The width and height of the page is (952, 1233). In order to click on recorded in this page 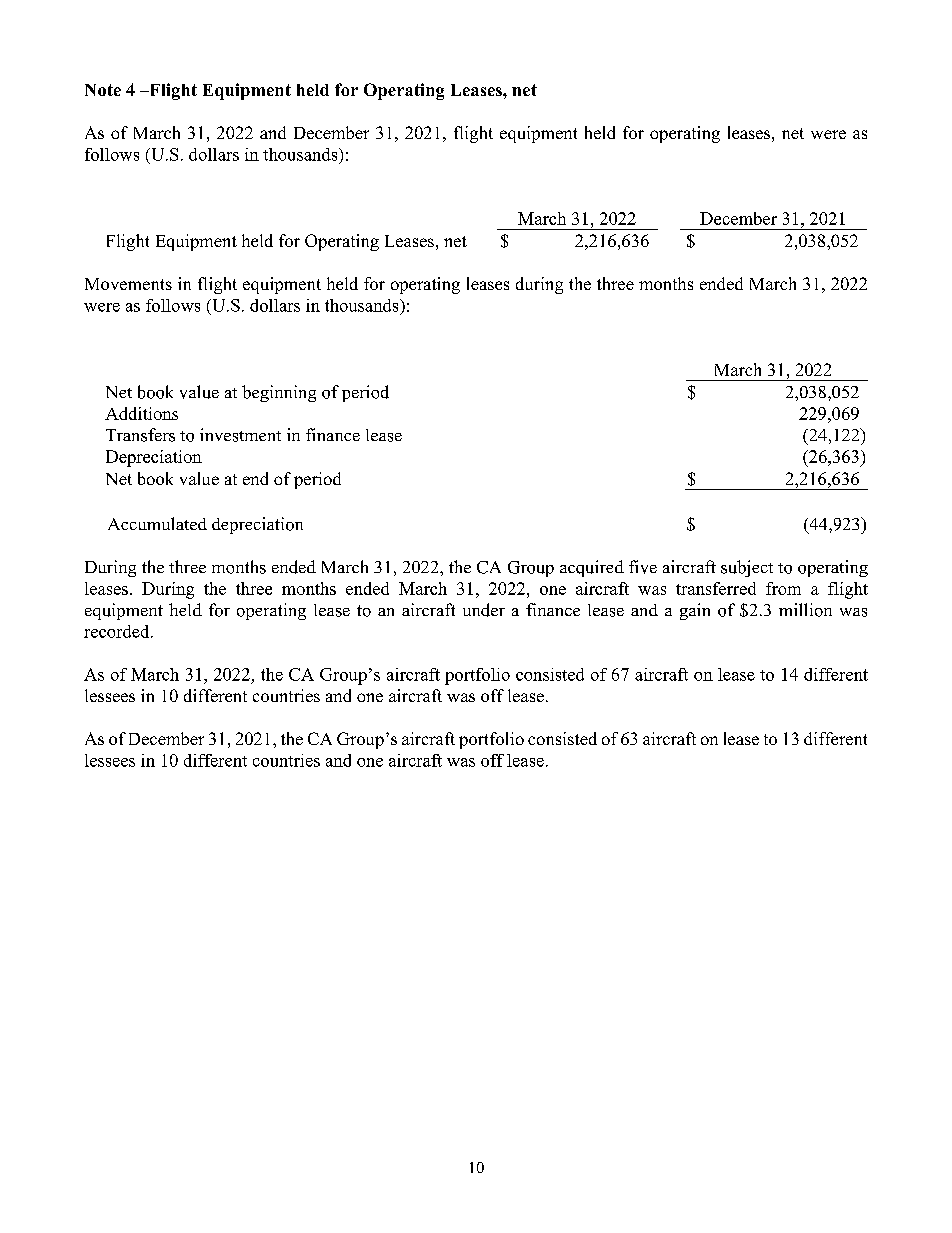, I will do `click(118, 631)`.
